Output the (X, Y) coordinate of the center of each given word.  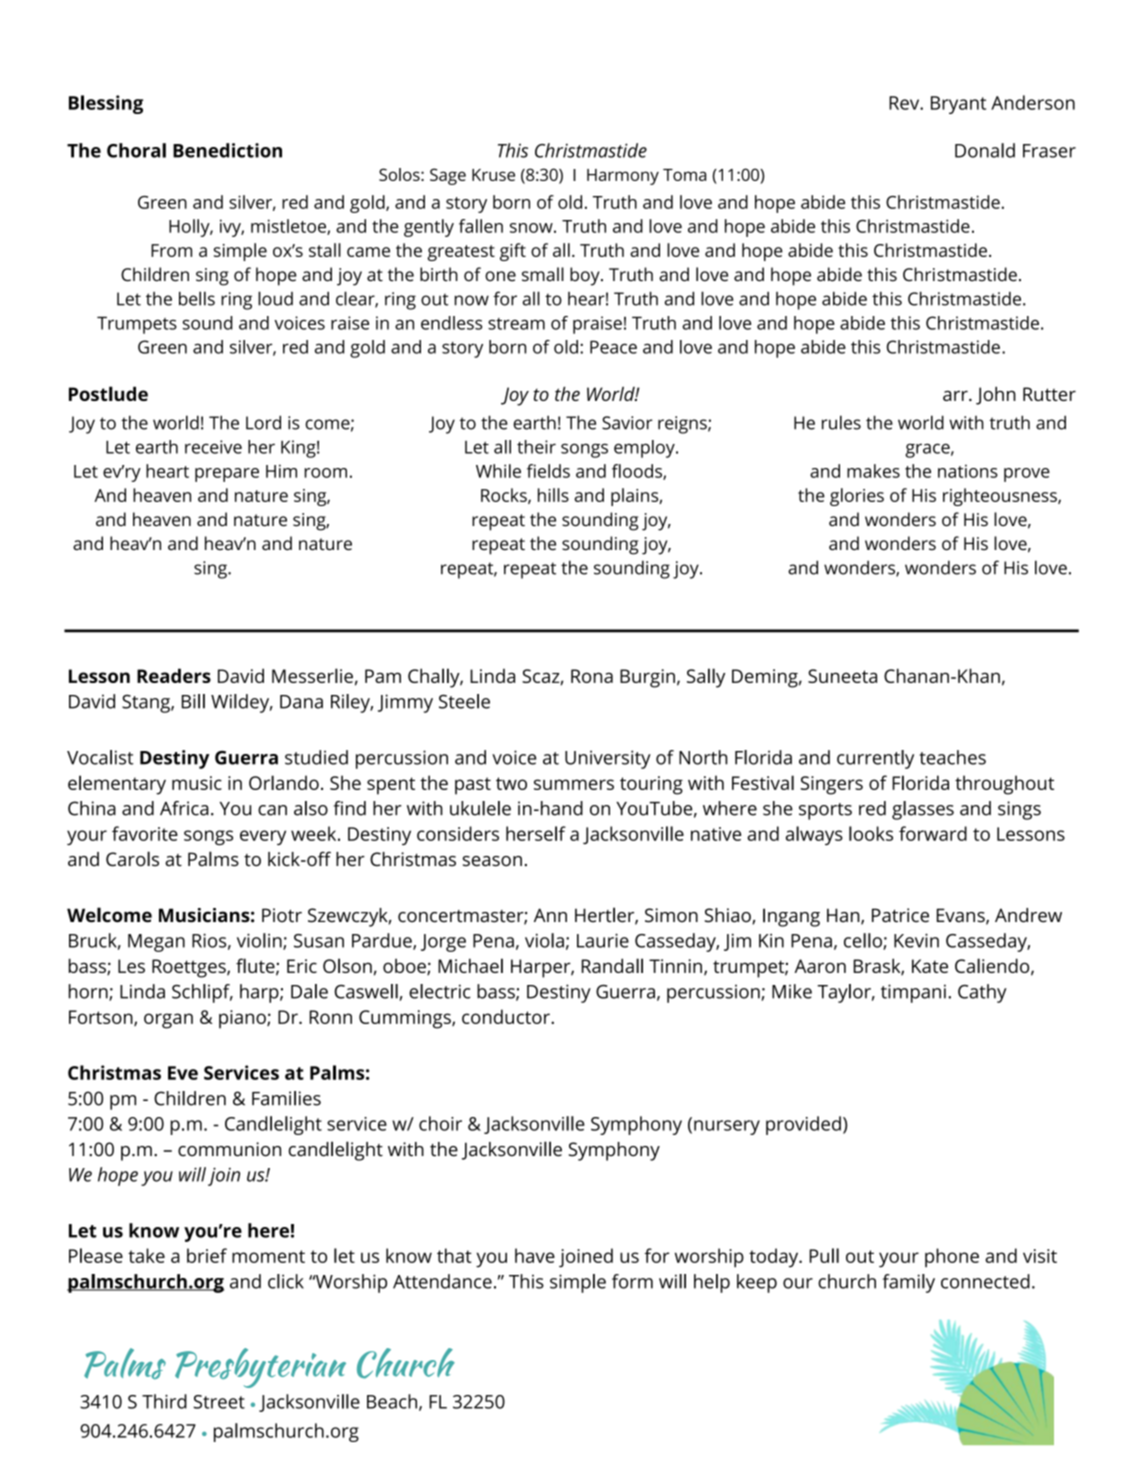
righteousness (1001, 497)
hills (553, 495)
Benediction (227, 150)
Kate (930, 966)
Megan (156, 943)
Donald (985, 150)
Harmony (623, 177)
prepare (227, 475)
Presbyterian (260, 1368)
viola (544, 940)
